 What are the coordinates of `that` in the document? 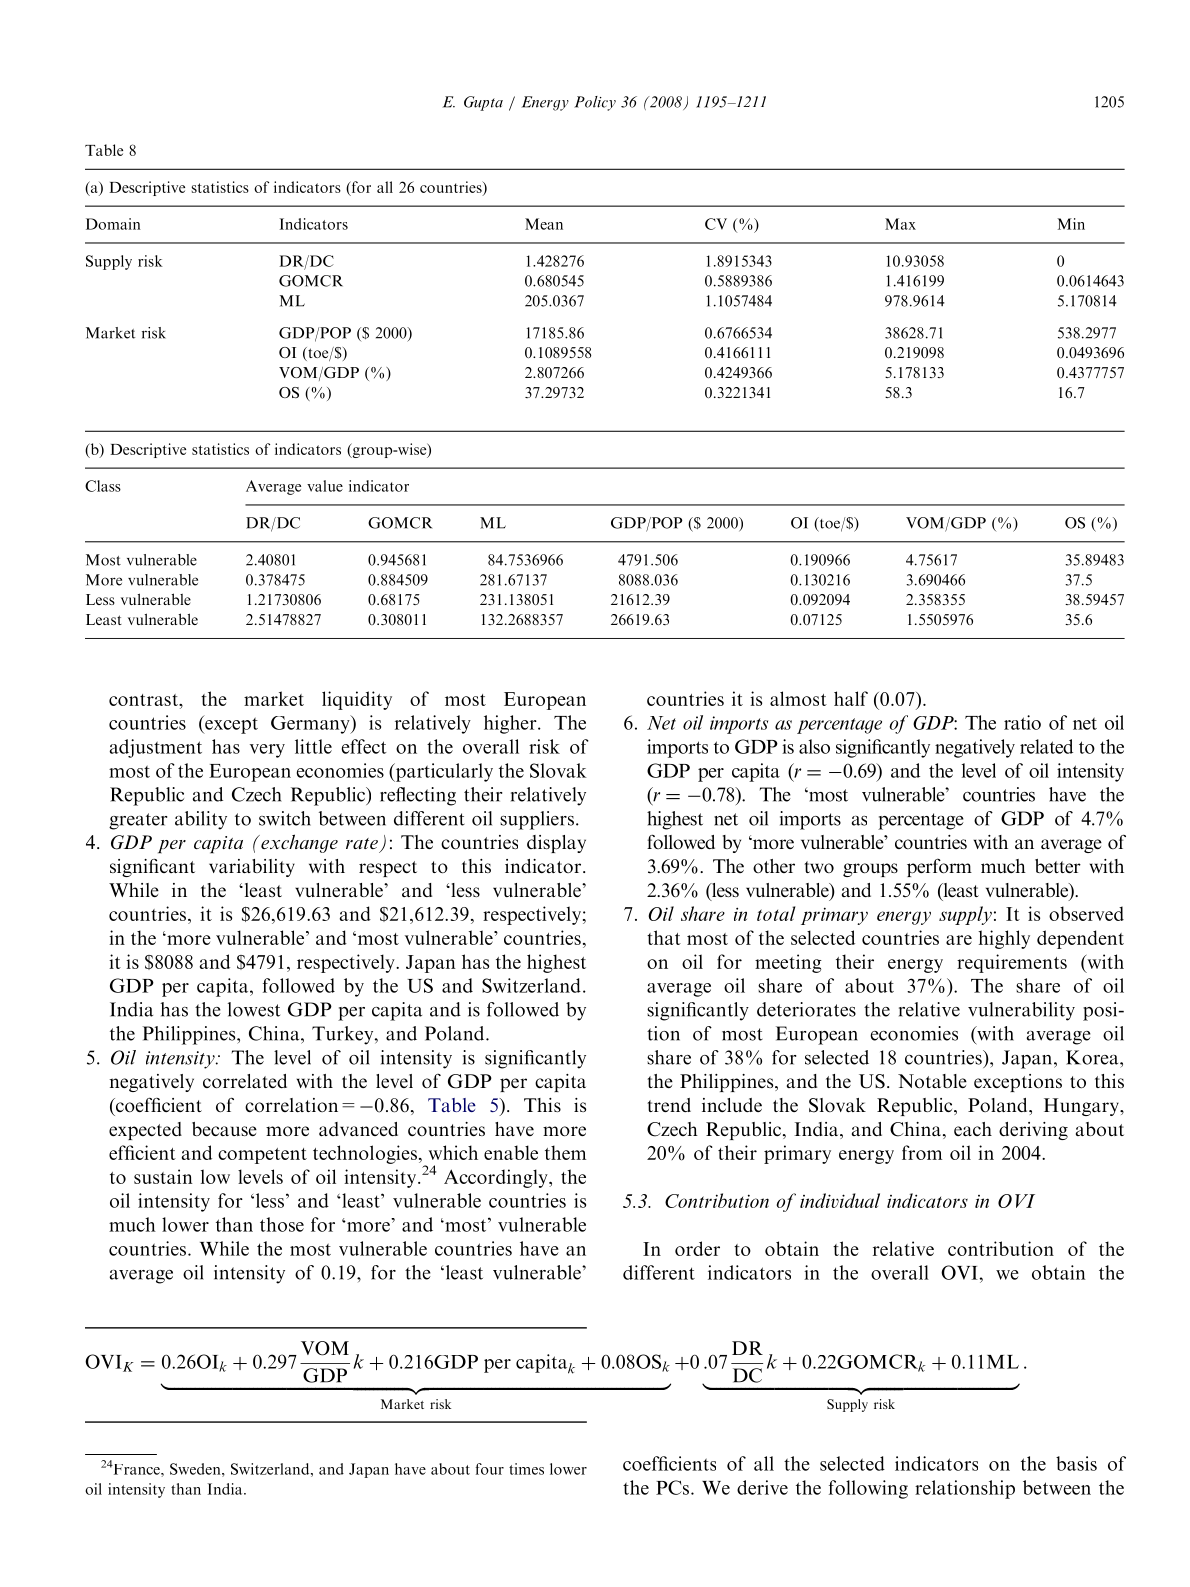 It's located at (664, 937).
